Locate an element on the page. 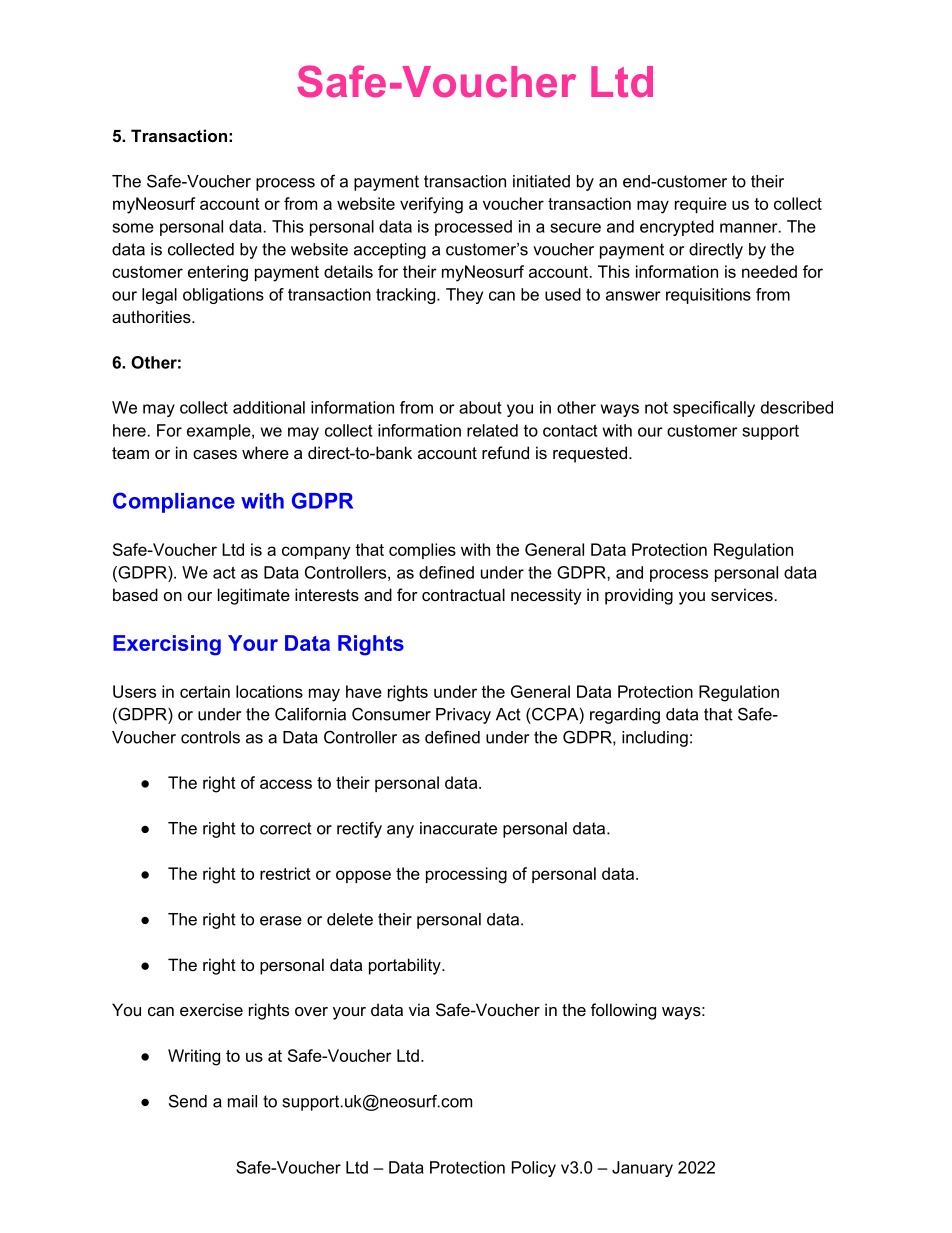 The height and width of the image is (1233, 952). specifically is located at coordinates (714, 409).
